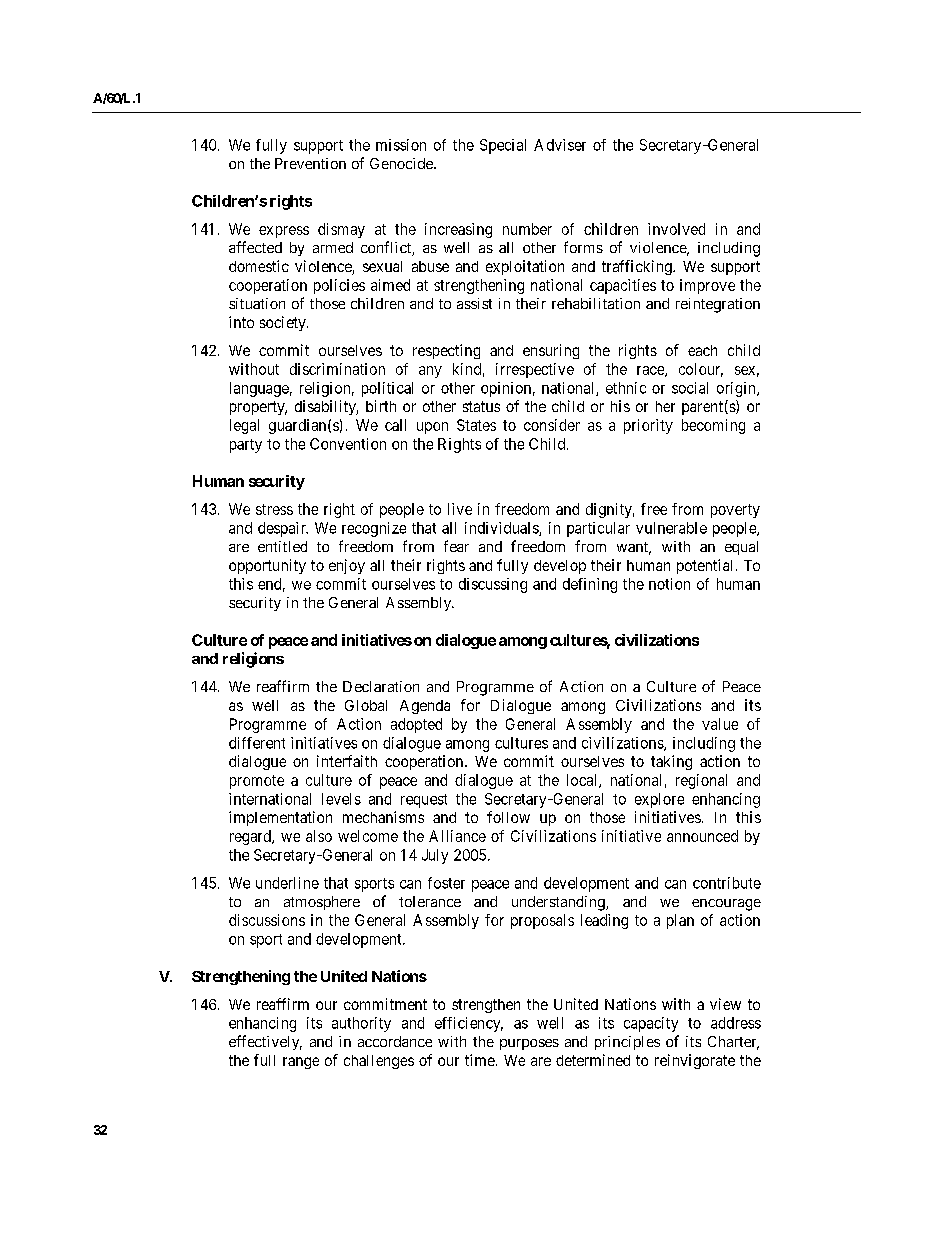  Describe the element at coordinates (267, 566) in the document. I see `opportunity` at that location.
